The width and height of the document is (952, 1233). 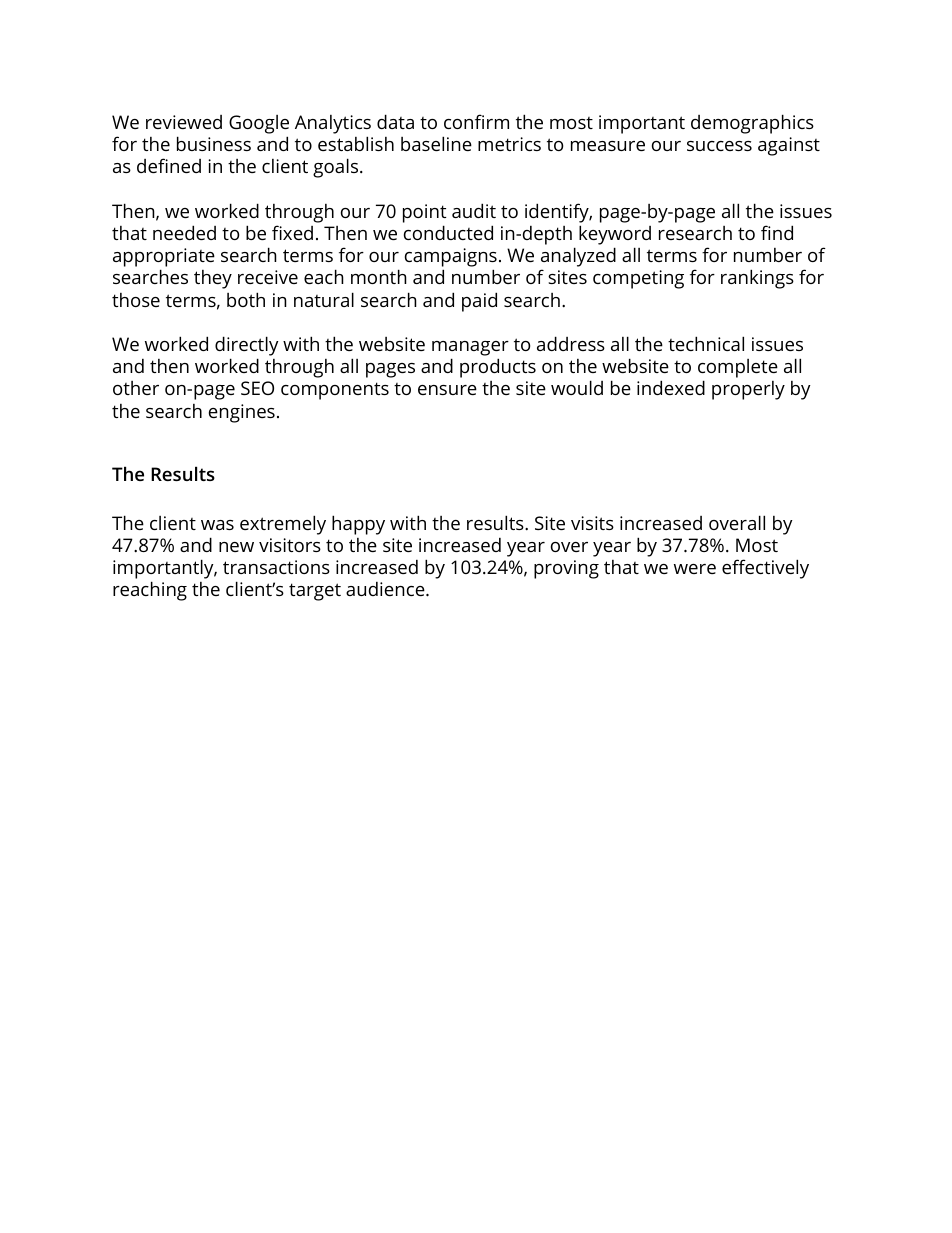 What do you see at coordinates (719, 146) in the document?
I see `success` at bounding box center [719, 146].
